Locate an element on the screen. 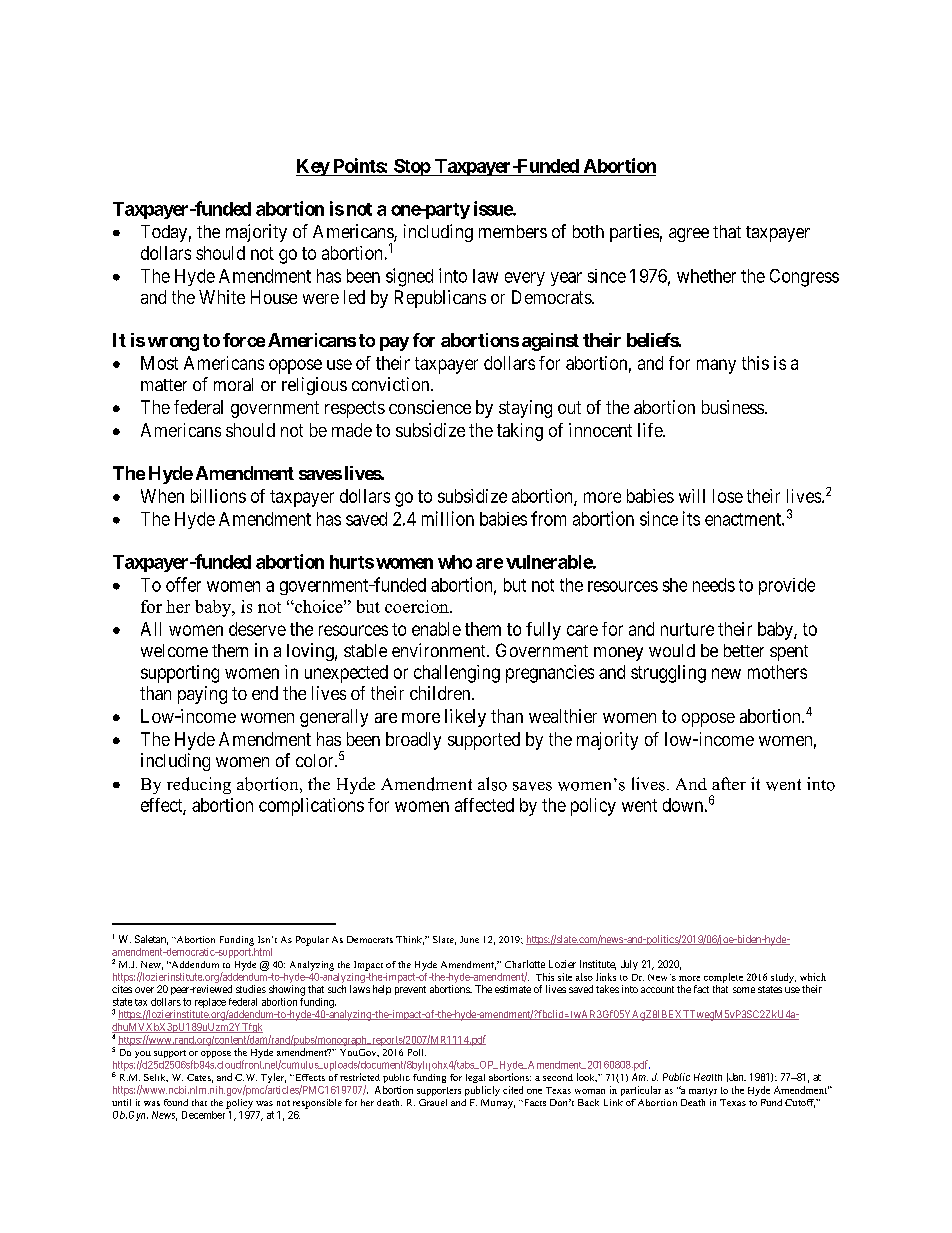 The height and width of the screenshot is (1233, 952). found is located at coordinates (176, 1102).
